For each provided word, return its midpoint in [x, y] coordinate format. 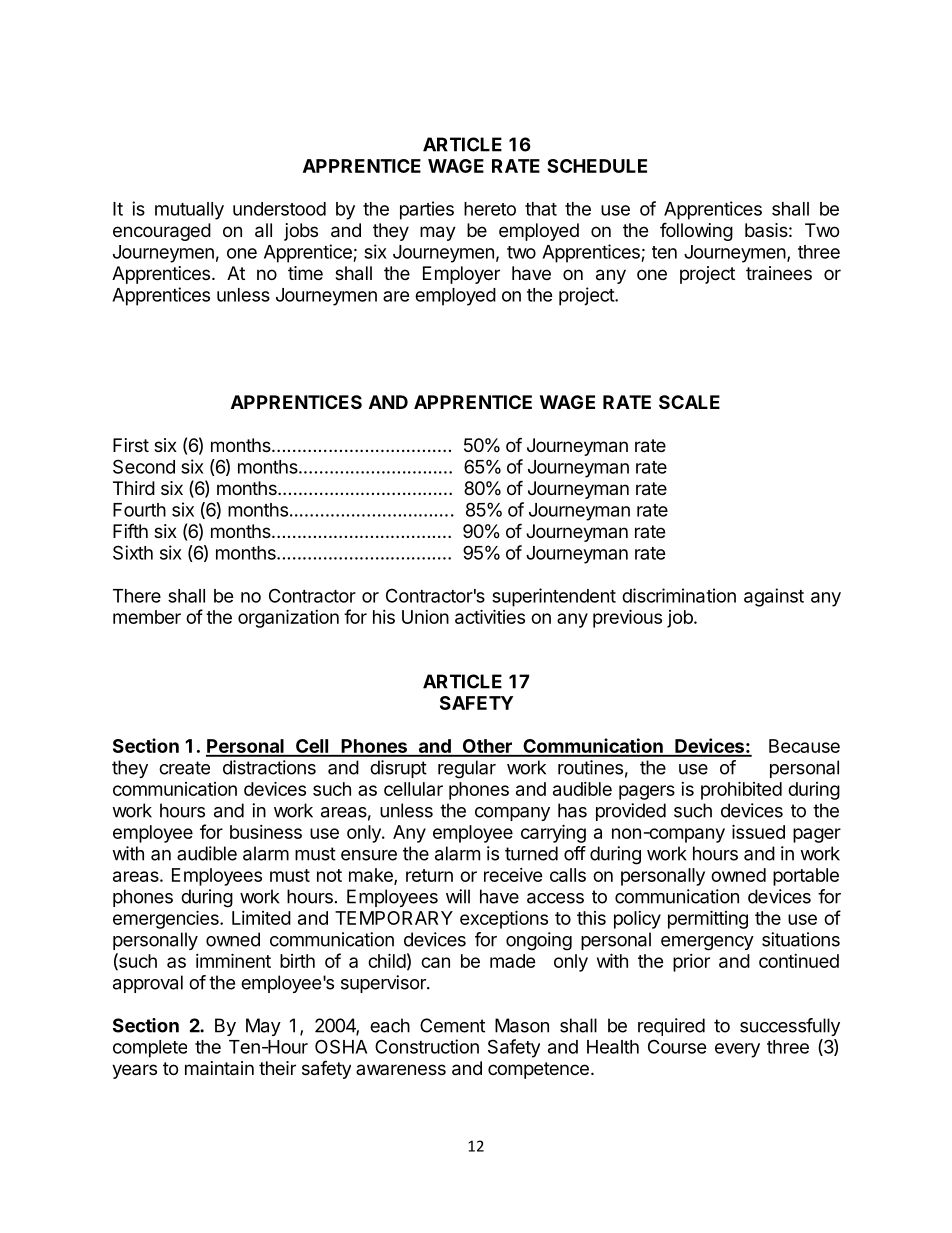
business [266, 832]
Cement [452, 1025]
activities [490, 616]
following [696, 231]
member [147, 617]
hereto [490, 209]
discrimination [679, 595]
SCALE [689, 402]
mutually [189, 211]
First [131, 445]
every [737, 1050]
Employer [461, 275]
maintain [219, 1068]
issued [758, 831]
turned [531, 853]
